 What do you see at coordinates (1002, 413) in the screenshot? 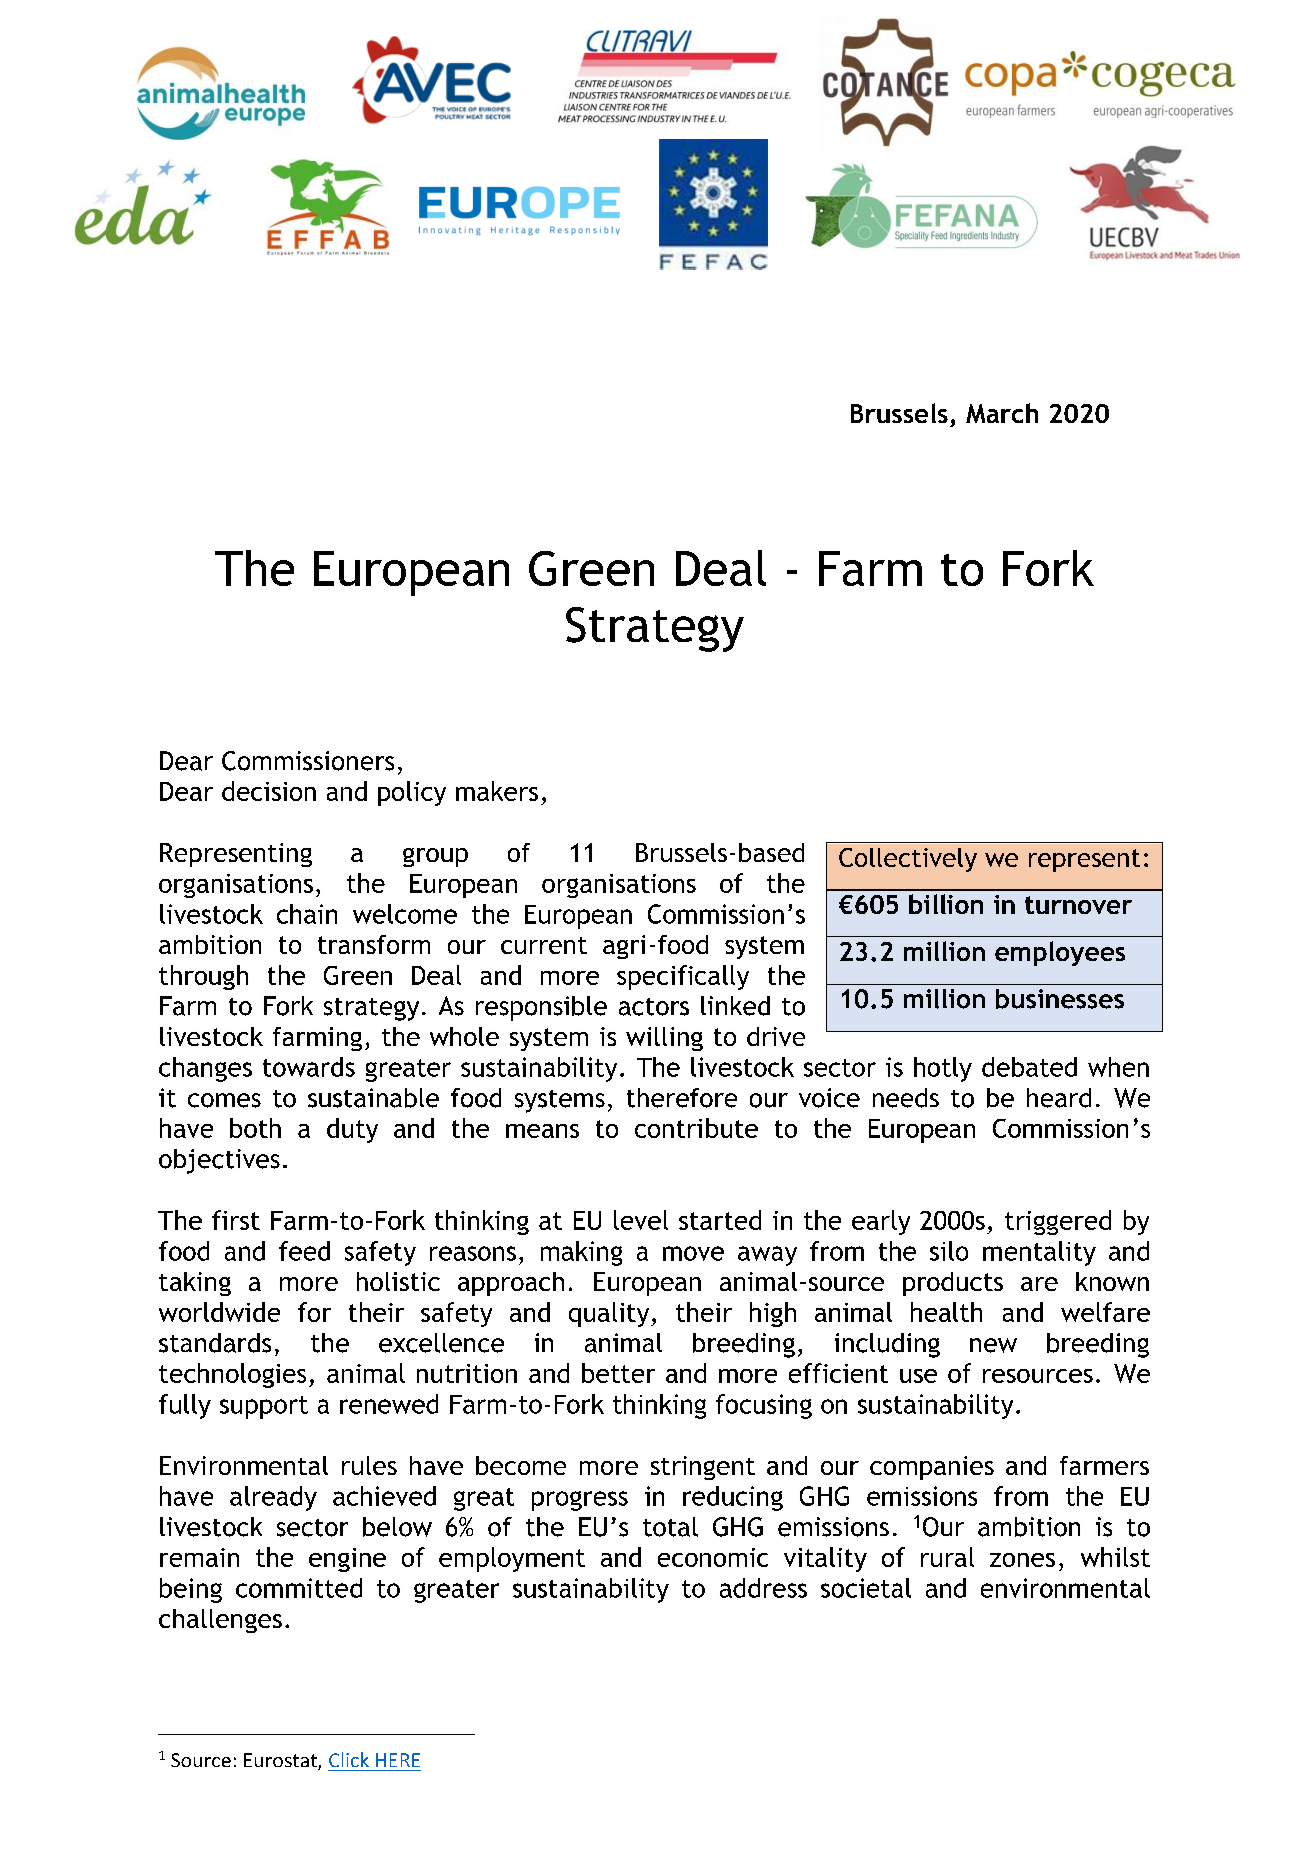
I see `March` at bounding box center [1002, 413].
